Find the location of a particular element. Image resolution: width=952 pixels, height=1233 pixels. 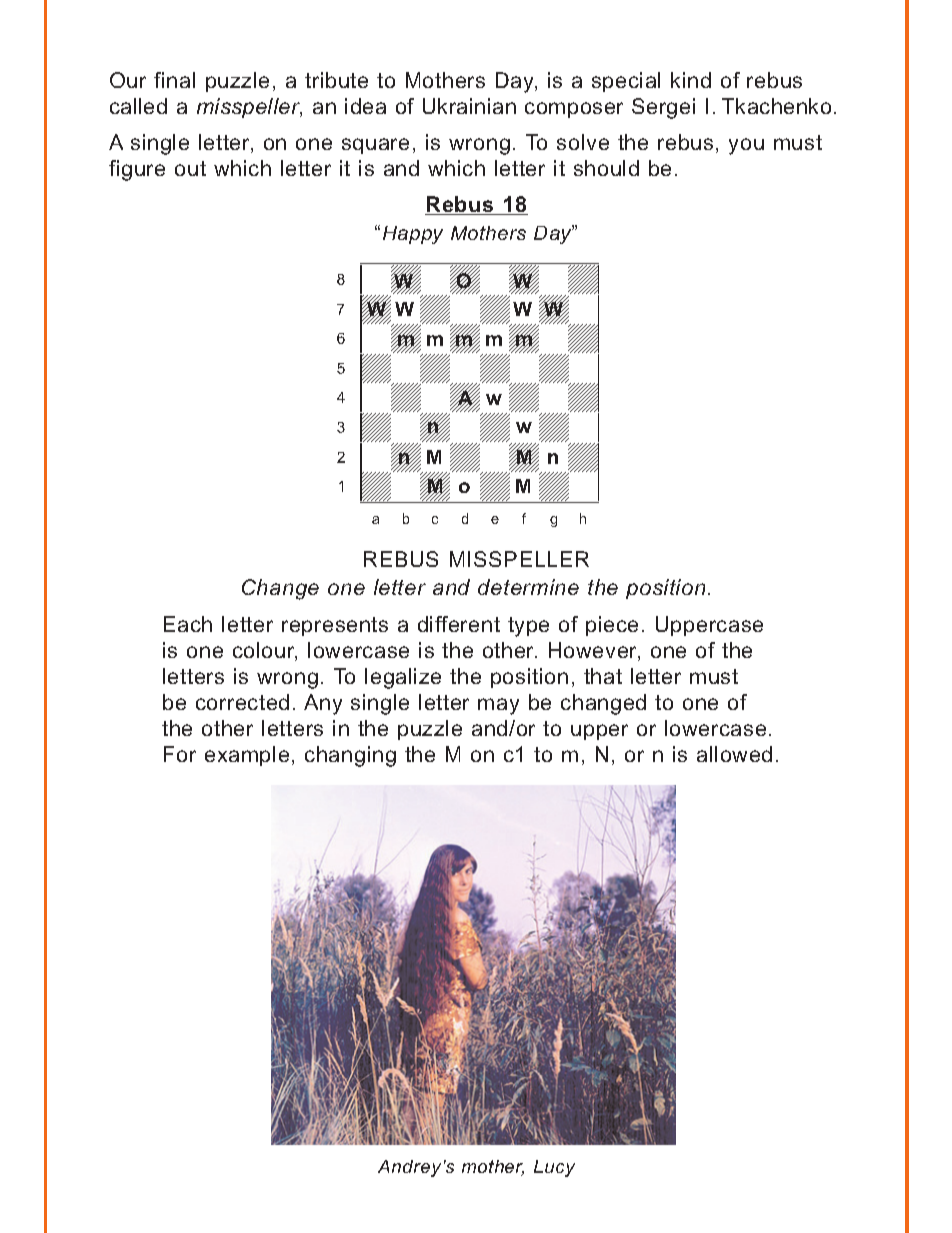

allowed is located at coordinates (734, 754).
